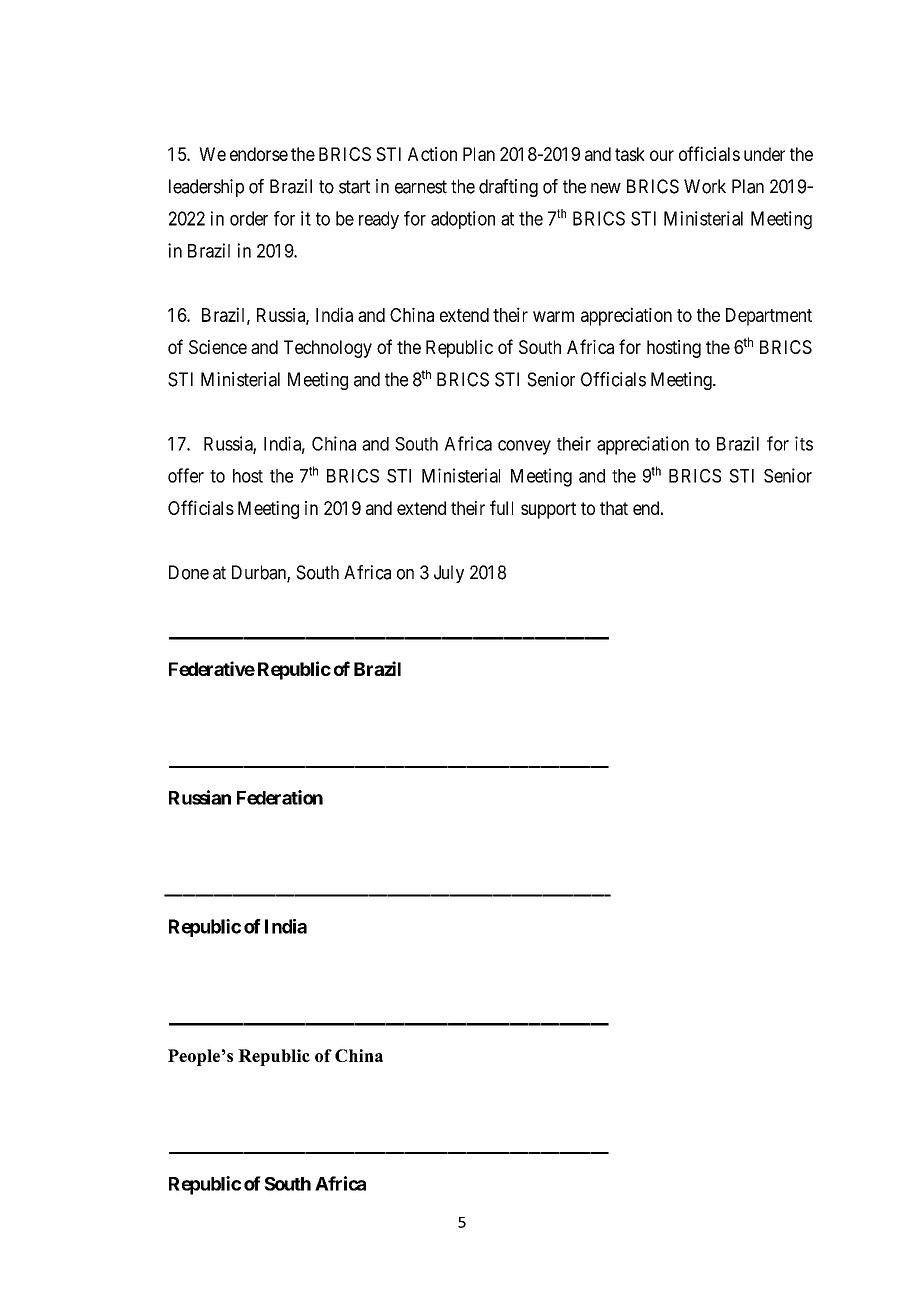  What do you see at coordinates (280, 797) in the image?
I see `Federation` at bounding box center [280, 797].
